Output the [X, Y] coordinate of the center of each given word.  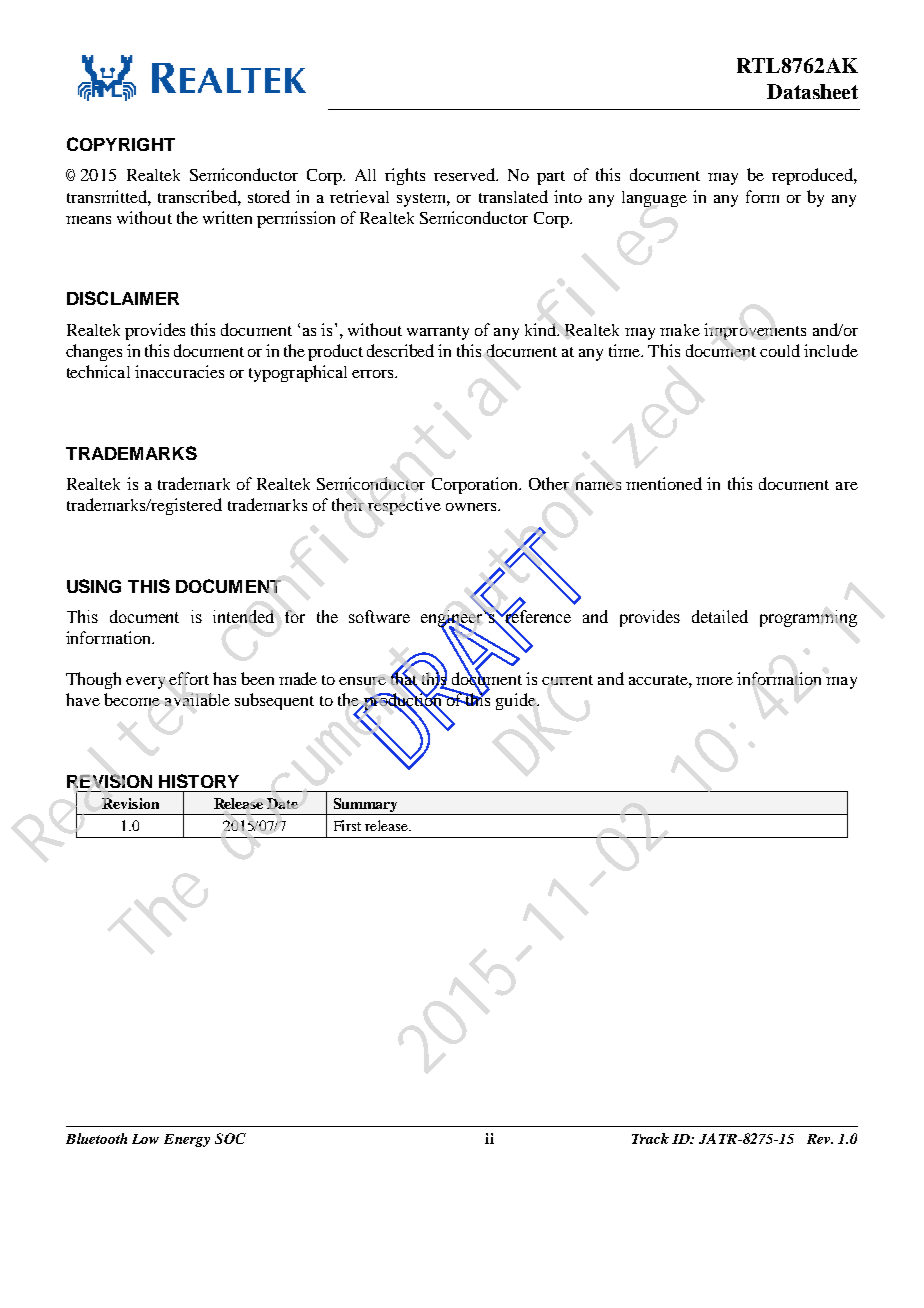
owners [472, 507]
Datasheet [812, 91]
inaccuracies [179, 371]
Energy [187, 1140]
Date [282, 803]
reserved [466, 174]
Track [650, 1138]
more [714, 681]
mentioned [664, 483]
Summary [365, 806]
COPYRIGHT [121, 144]
